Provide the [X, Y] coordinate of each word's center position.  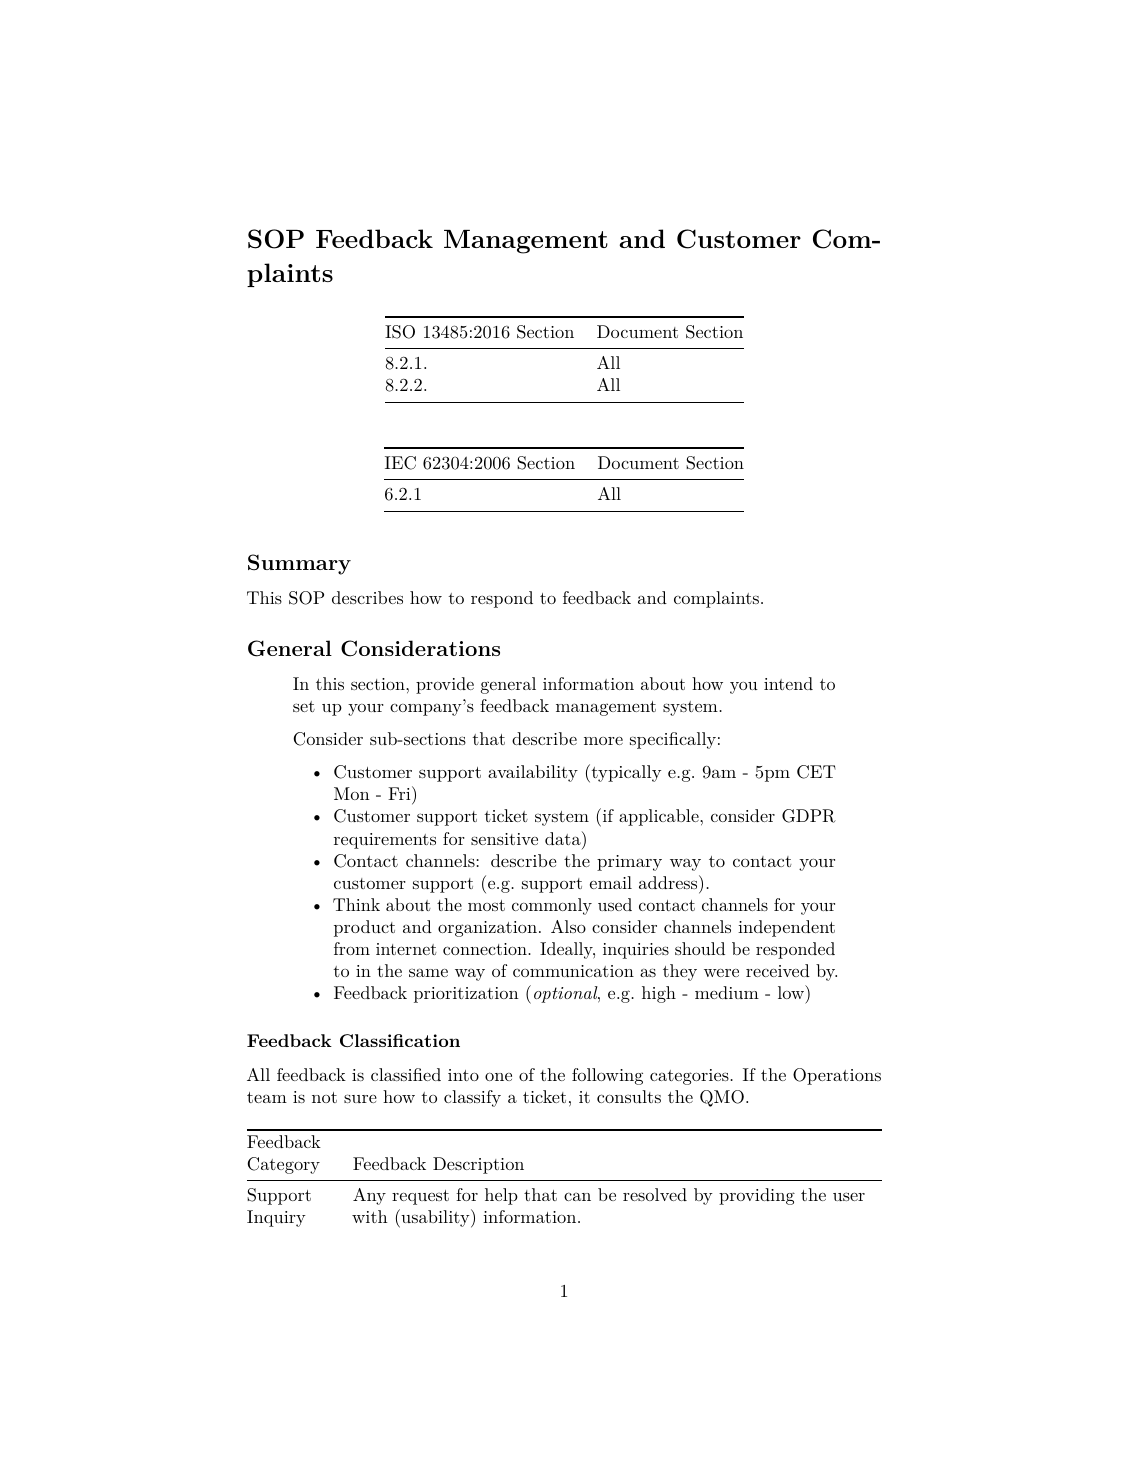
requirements [385, 841]
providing [757, 1196]
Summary [299, 564]
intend [788, 683]
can [577, 1196]
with [370, 1216]
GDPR [809, 816]
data [564, 838]
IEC [400, 463]
